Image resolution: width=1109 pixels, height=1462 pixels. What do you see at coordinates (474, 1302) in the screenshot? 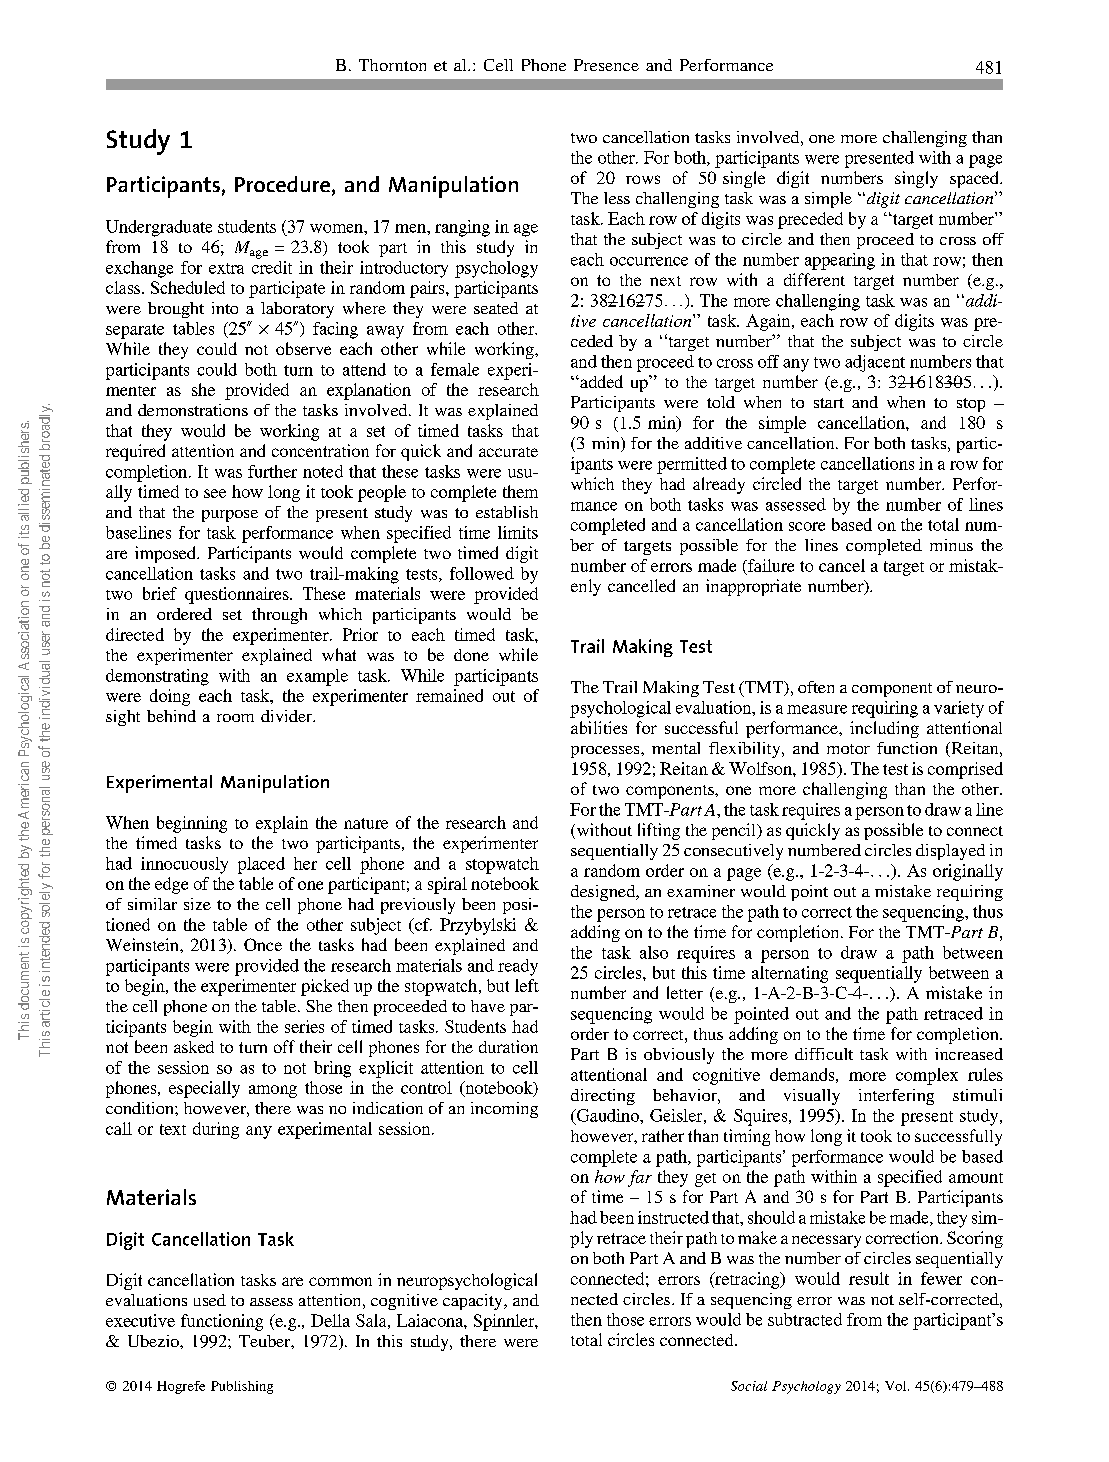
I see `capacity` at bounding box center [474, 1302].
